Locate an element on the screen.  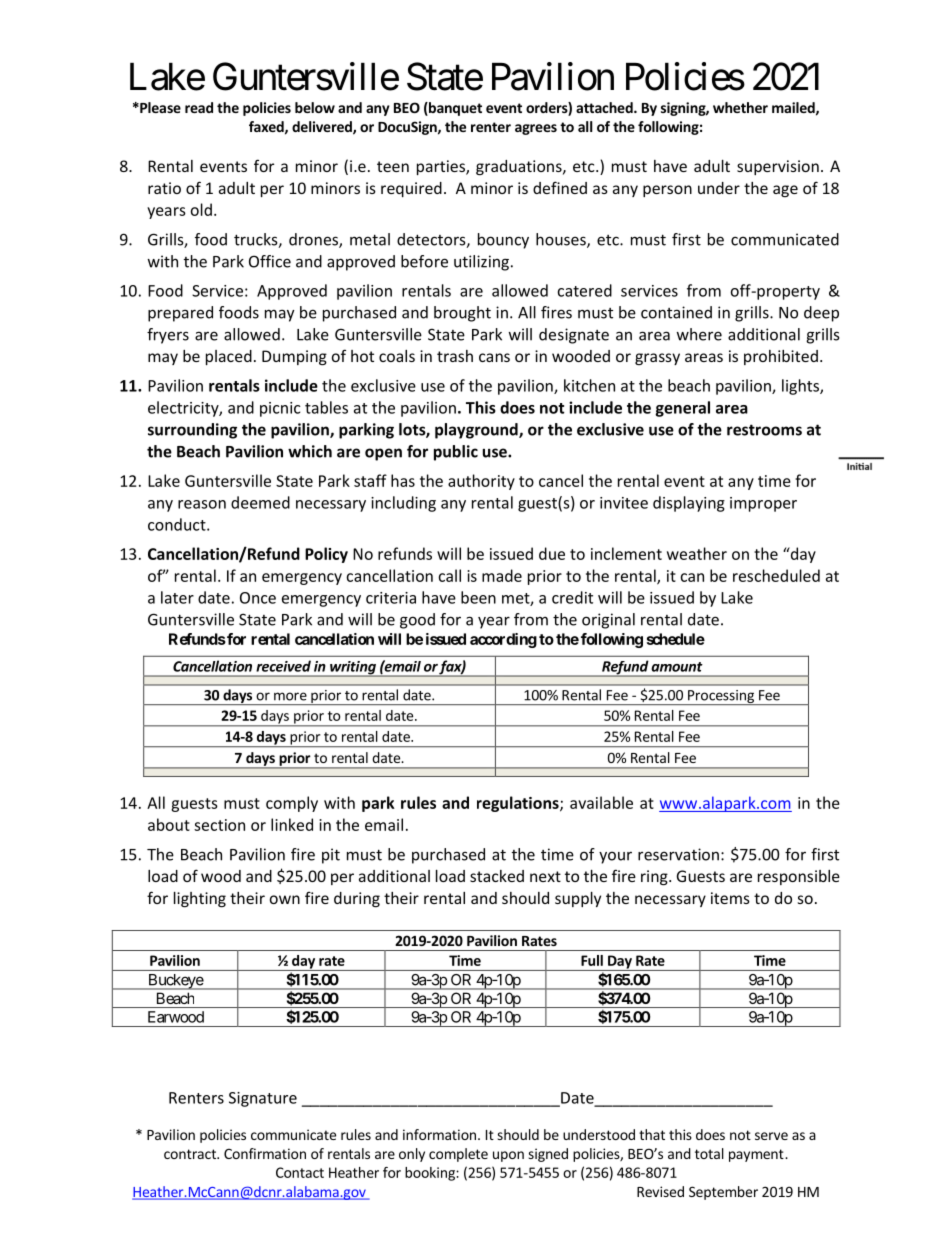
upon is located at coordinates (508, 1156).
